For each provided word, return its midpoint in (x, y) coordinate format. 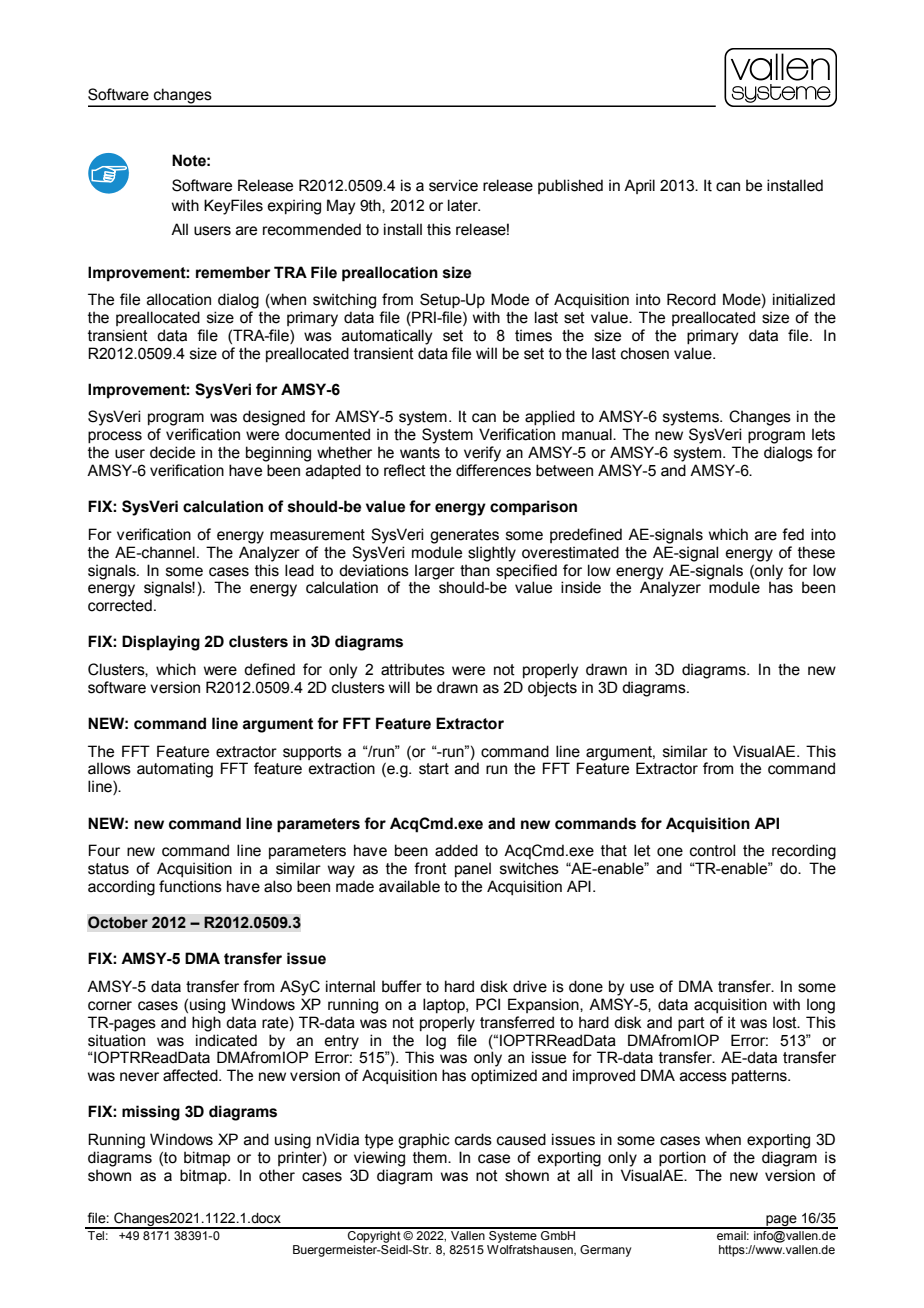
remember (233, 272)
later (464, 205)
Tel (96, 1234)
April (639, 186)
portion (682, 1158)
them (431, 1157)
